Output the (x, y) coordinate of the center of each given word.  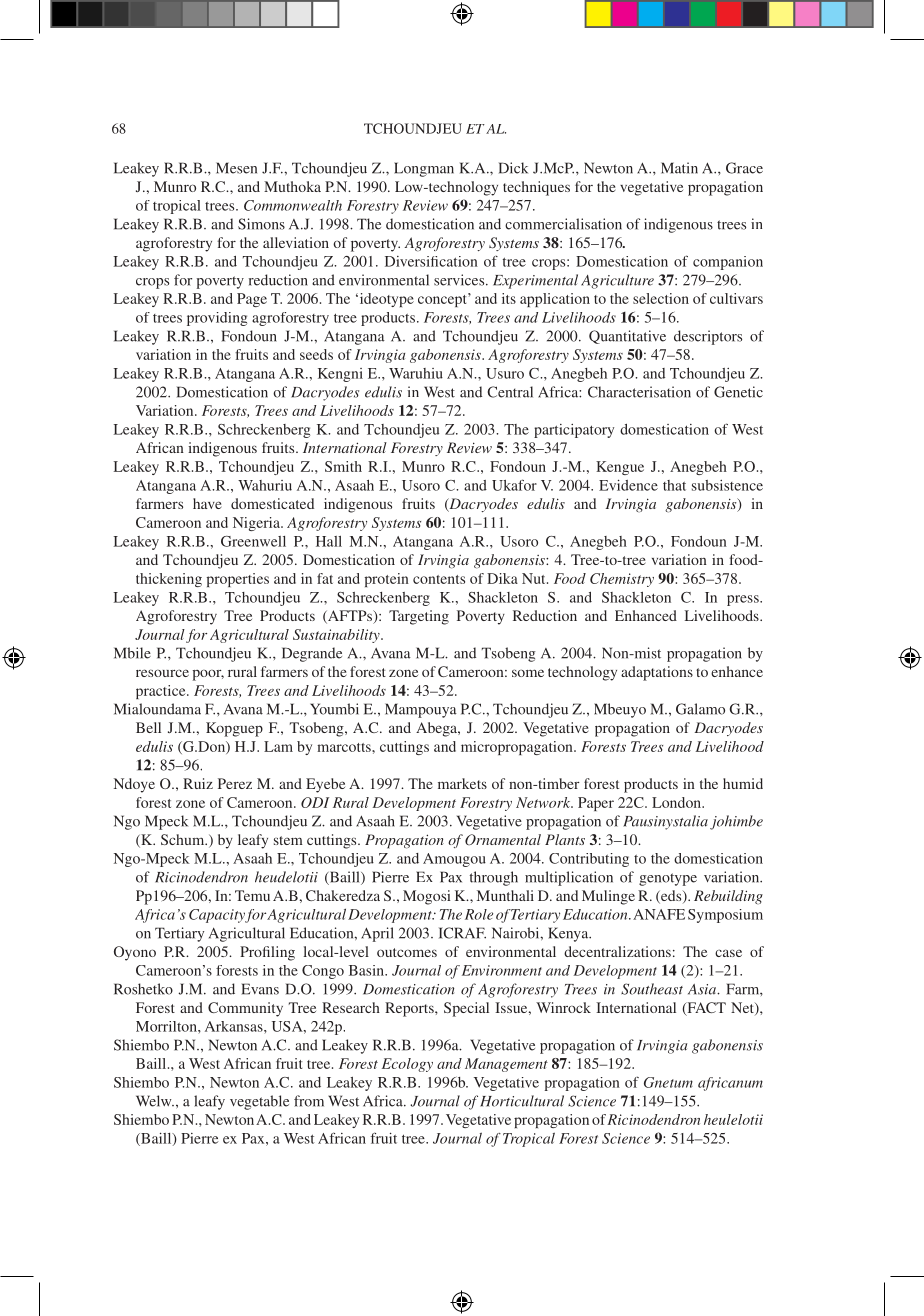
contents (439, 579)
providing (217, 319)
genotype (668, 879)
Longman (424, 169)
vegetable (259, 1102)
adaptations (657, 673)
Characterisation (639, 392)
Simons (261, 224)
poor (208, 675)
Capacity (217, 916)
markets (462, 783)
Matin (679, 168)
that (674, 485)
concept (443, 300)
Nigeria (257, 524)
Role (479, 914)
